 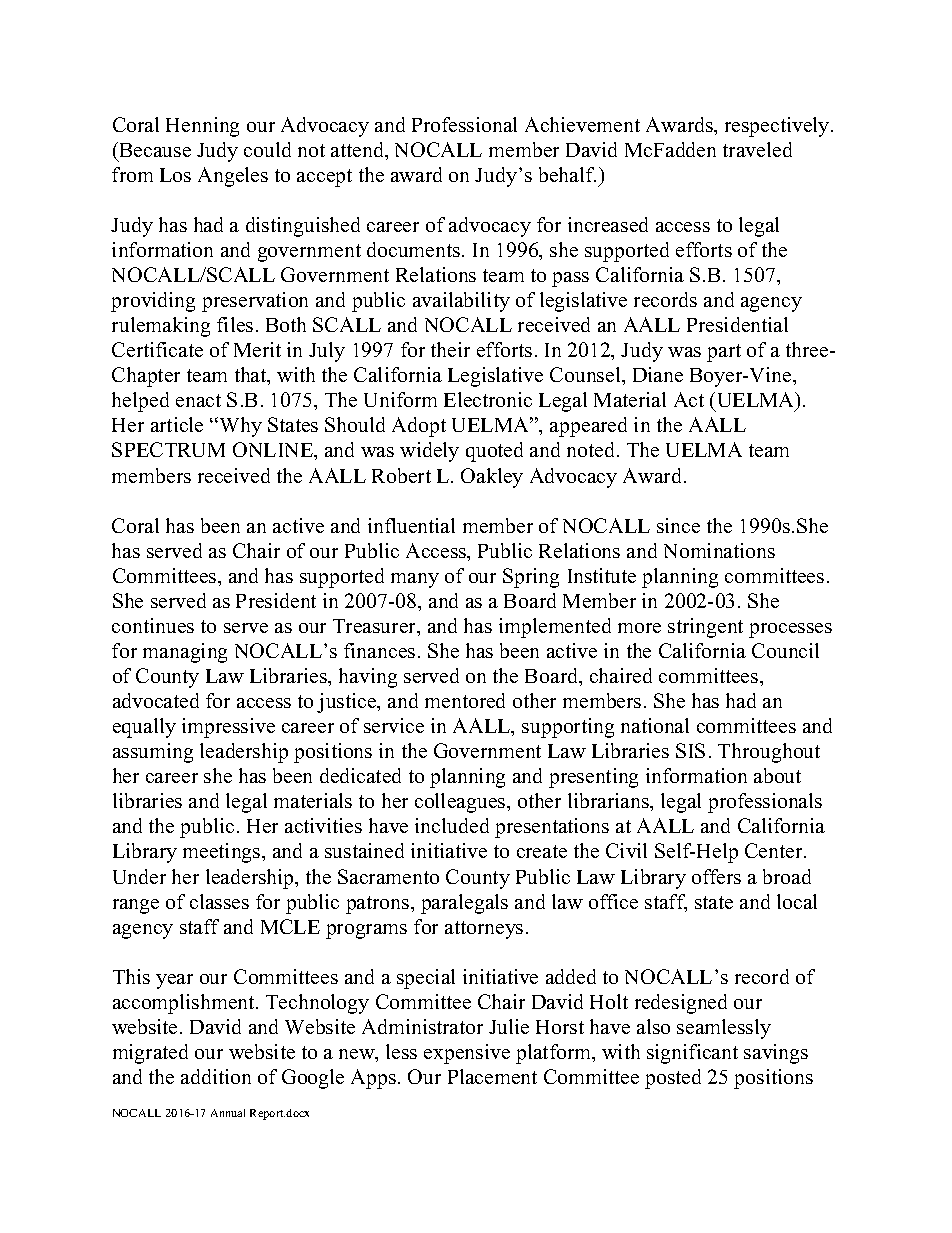 What do you see at coordinates (359, 151) in the image?
I see `attend` at bounding box center [359, 151].
